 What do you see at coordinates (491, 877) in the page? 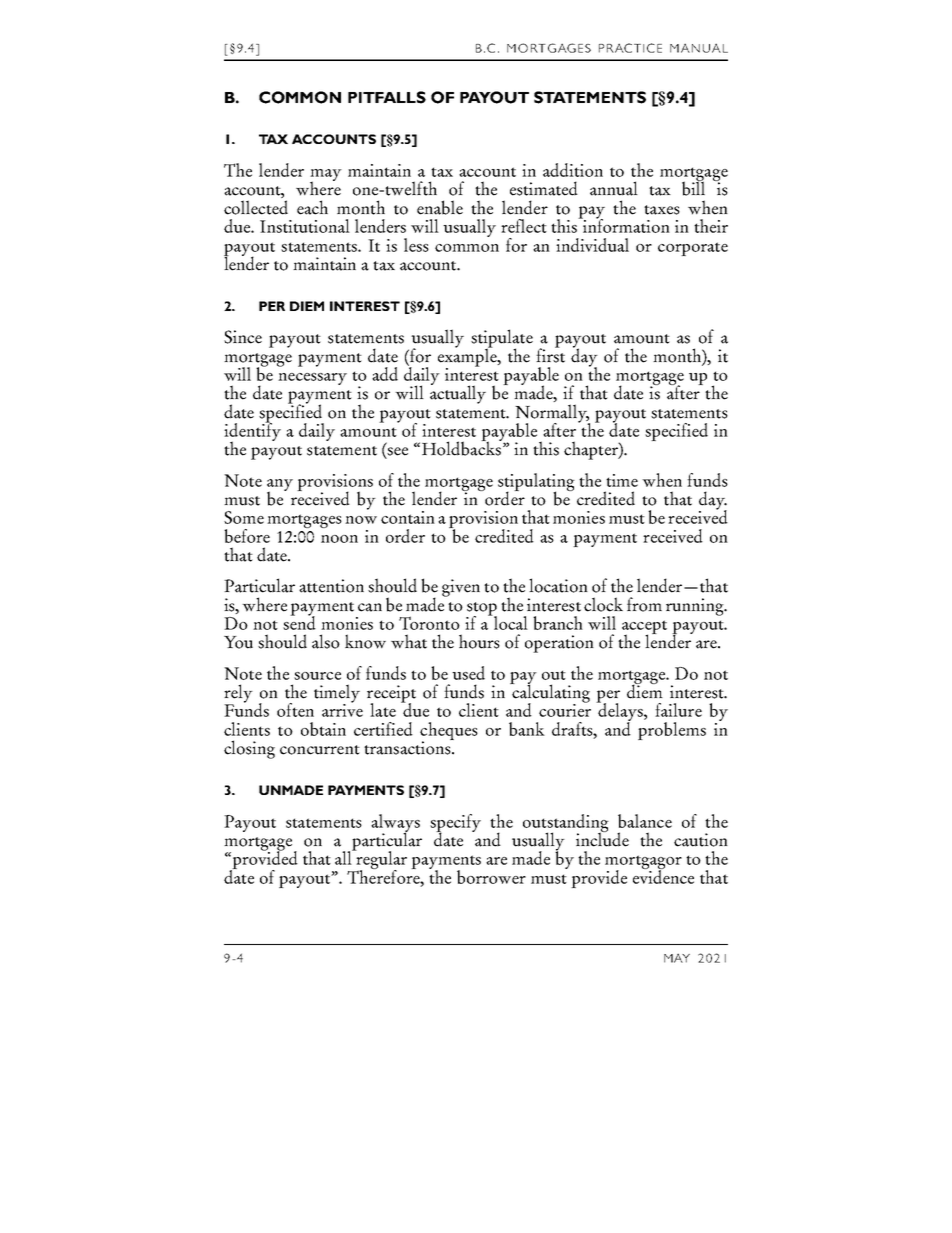
I see `borrower` at bounding box center [491, 877].
